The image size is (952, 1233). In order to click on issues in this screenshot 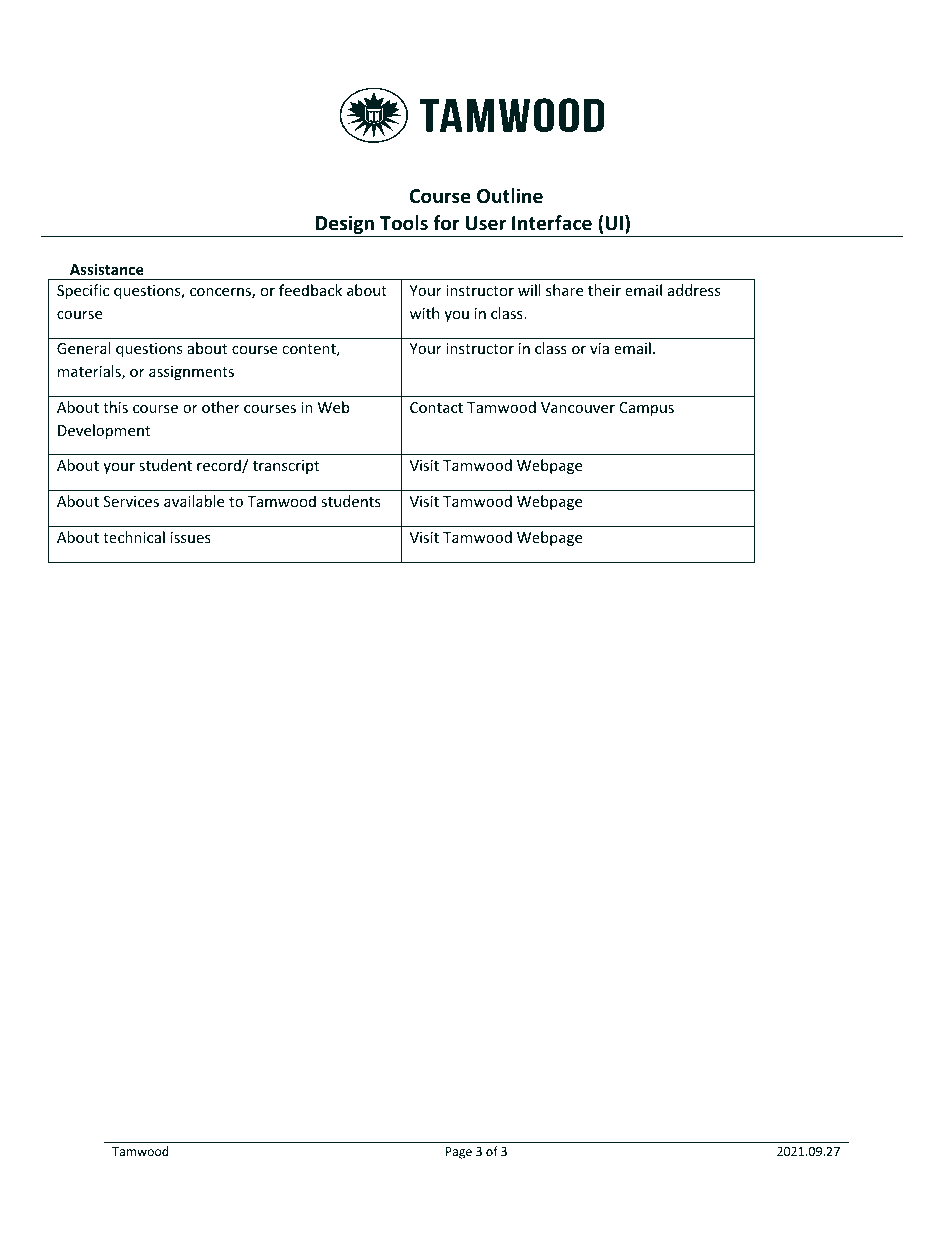, I will do `click(191, 537)`.
